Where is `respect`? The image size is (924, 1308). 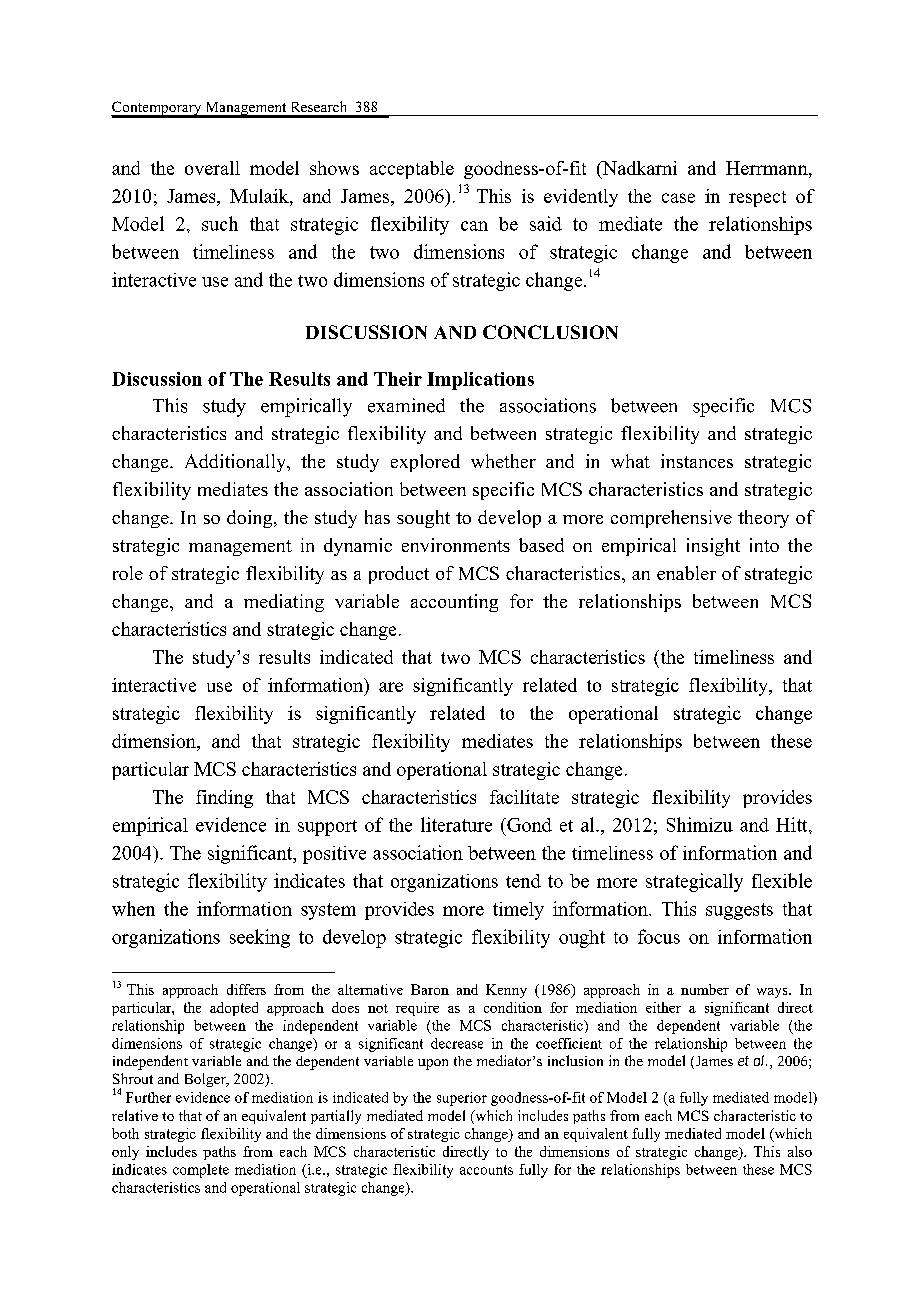
respect is located at coordinates (757, 199).
